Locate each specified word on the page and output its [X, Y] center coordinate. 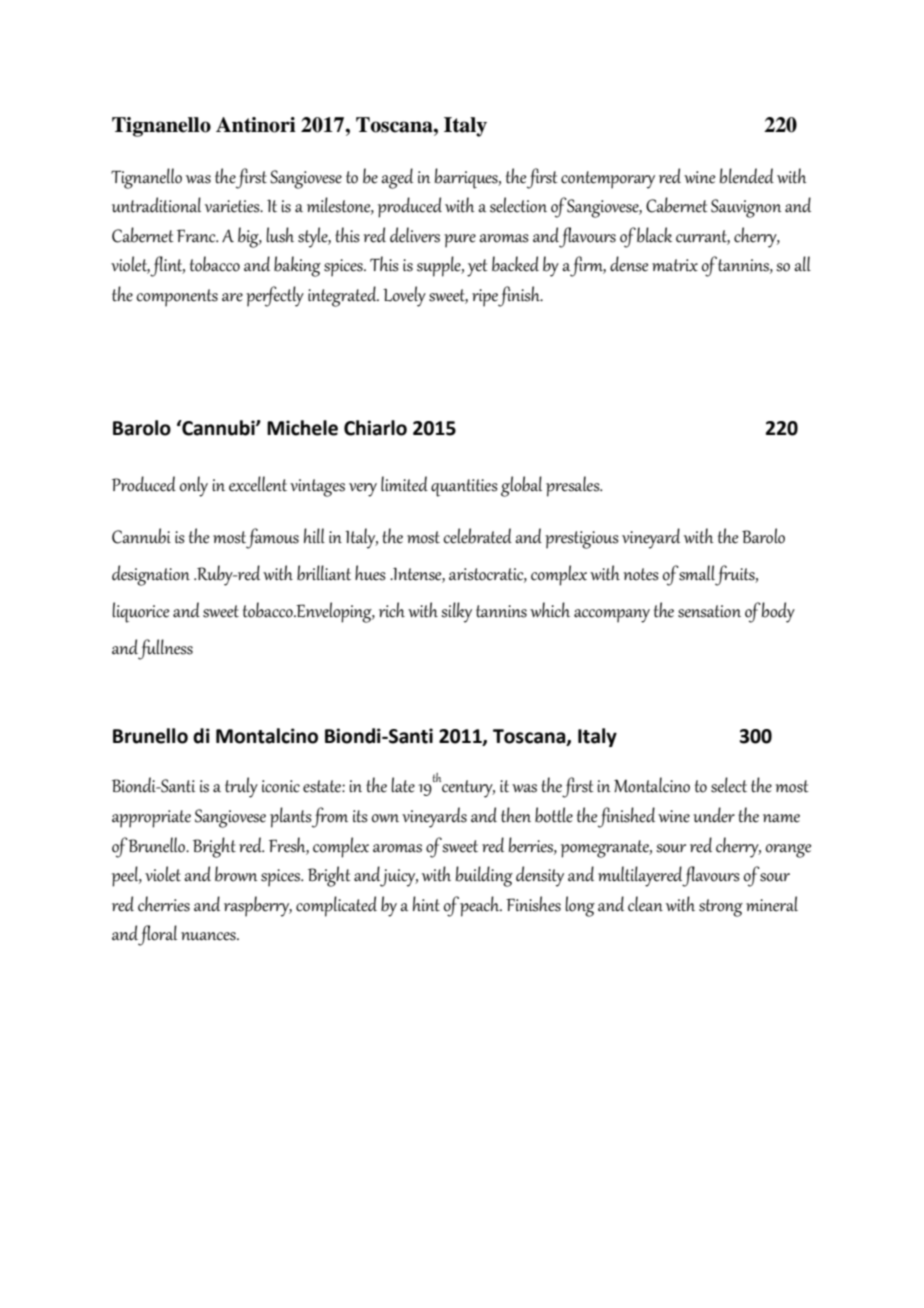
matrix [675, 265]
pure [460, 241]
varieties [233, 206]
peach [481, 906]
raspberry [258, 906]
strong [721, 908]
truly [241, 787]
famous [272, 538]
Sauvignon [746, 208]
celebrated [477, 536]
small [696, 573]
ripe [485, 298]
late [403, 785]
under [714, 815]
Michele [302, 428]
